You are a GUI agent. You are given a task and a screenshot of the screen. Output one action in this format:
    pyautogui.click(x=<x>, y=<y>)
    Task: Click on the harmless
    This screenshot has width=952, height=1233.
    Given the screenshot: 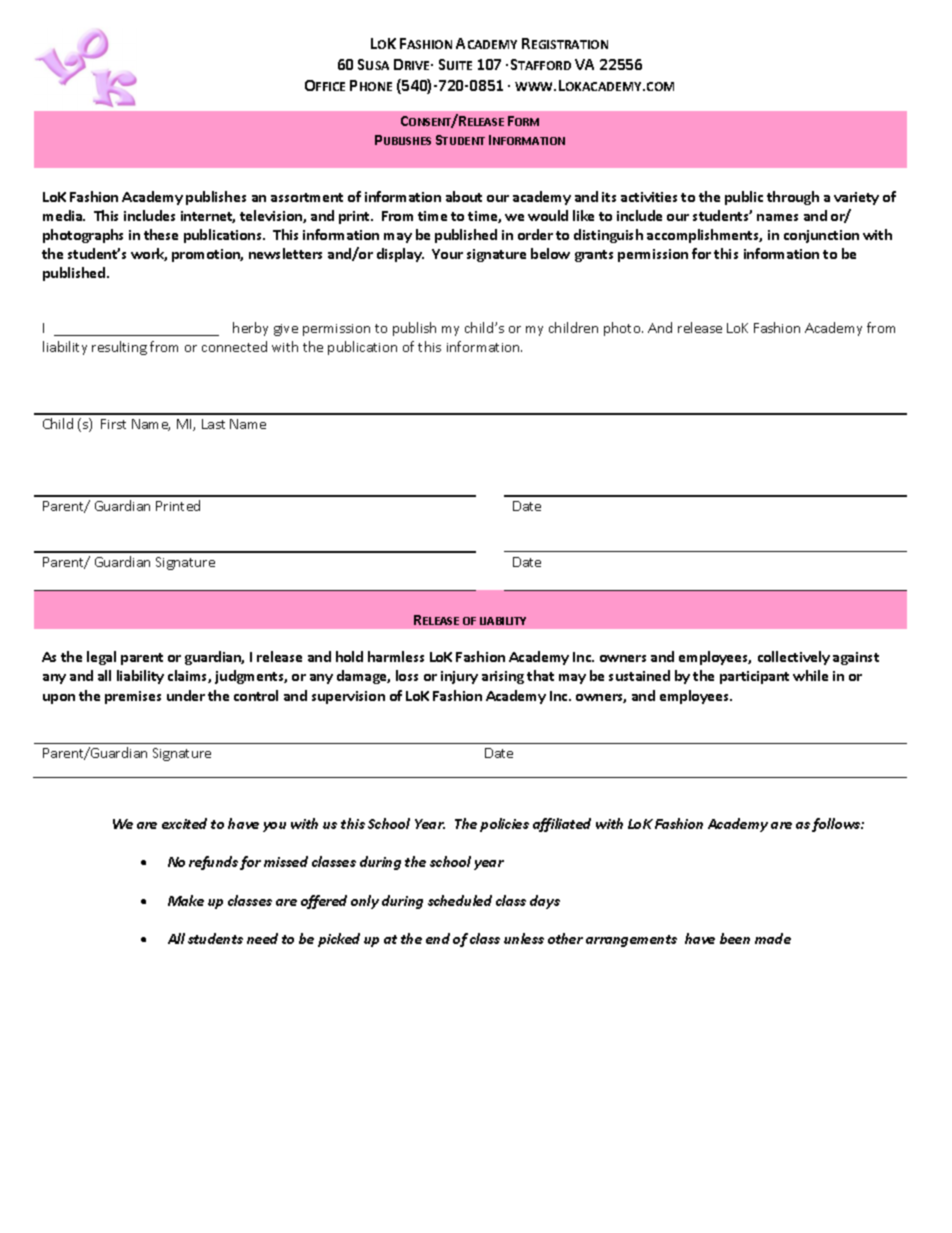 What is the action you would take?
    pyautogui.click(x=396, y=656)
